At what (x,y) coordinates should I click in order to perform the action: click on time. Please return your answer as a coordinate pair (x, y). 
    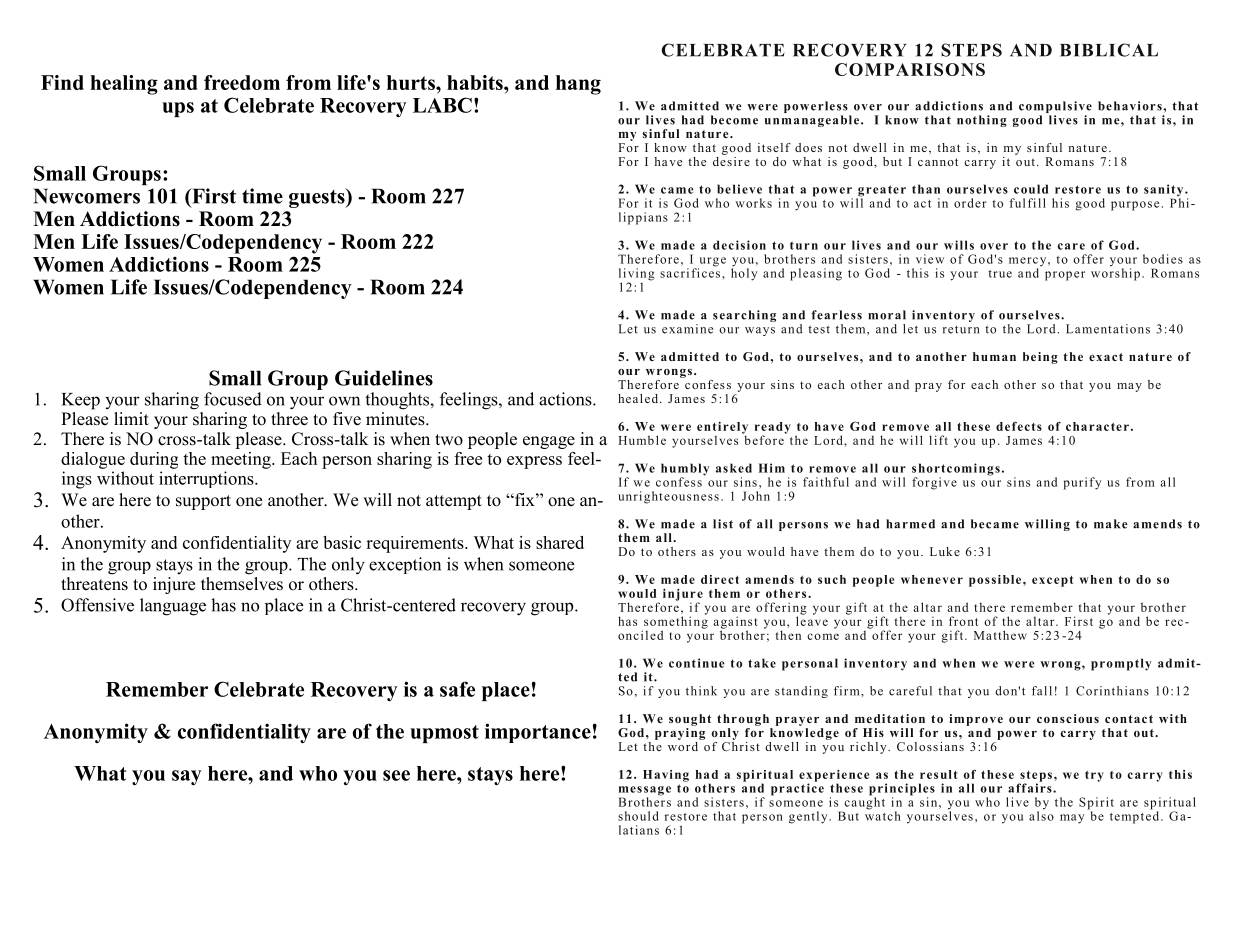
    Looking at the image, I should click on (262, 196).
